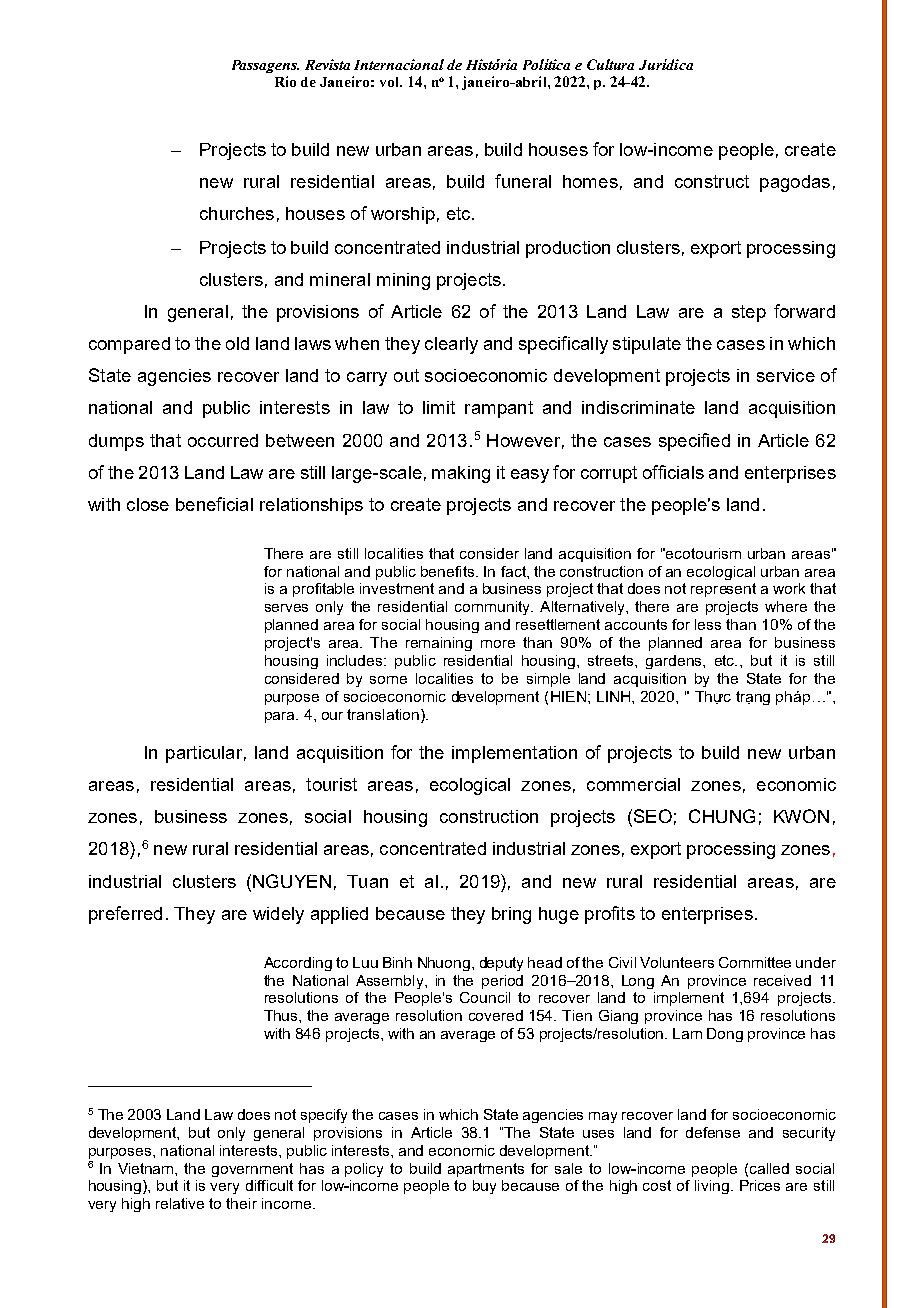 This image has height=1308, width=924. What do you see at coordinates (501, 964) in the image?
I see `deputy` at bounding box center [501, 964].
